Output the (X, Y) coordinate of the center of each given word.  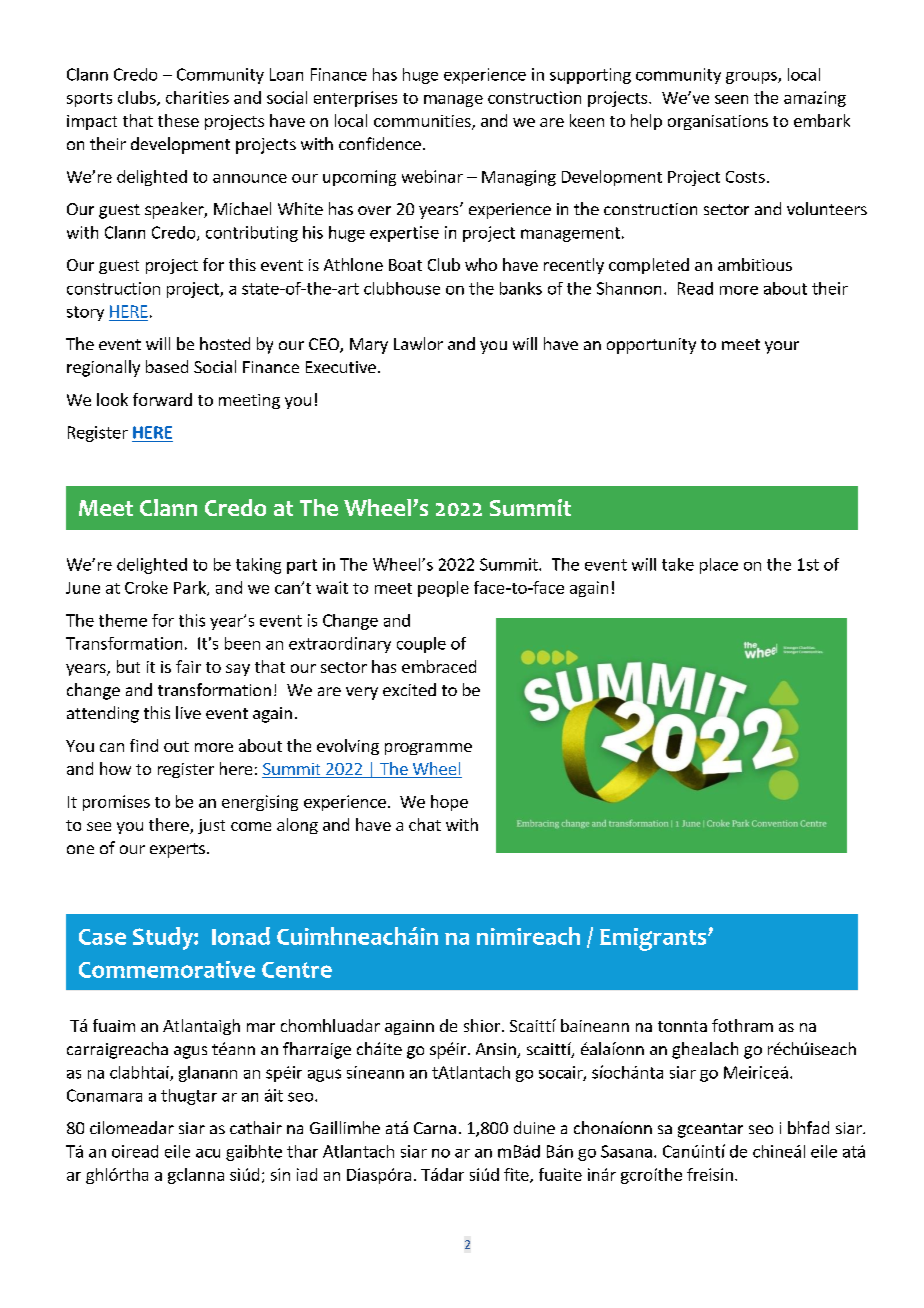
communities (423, 122)
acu (208, 1153)
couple (421, 645)
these (178, 120)
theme (123, 620)
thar (302, 1151)
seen (731, 99)
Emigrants (654, 939)
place (719, 566)
